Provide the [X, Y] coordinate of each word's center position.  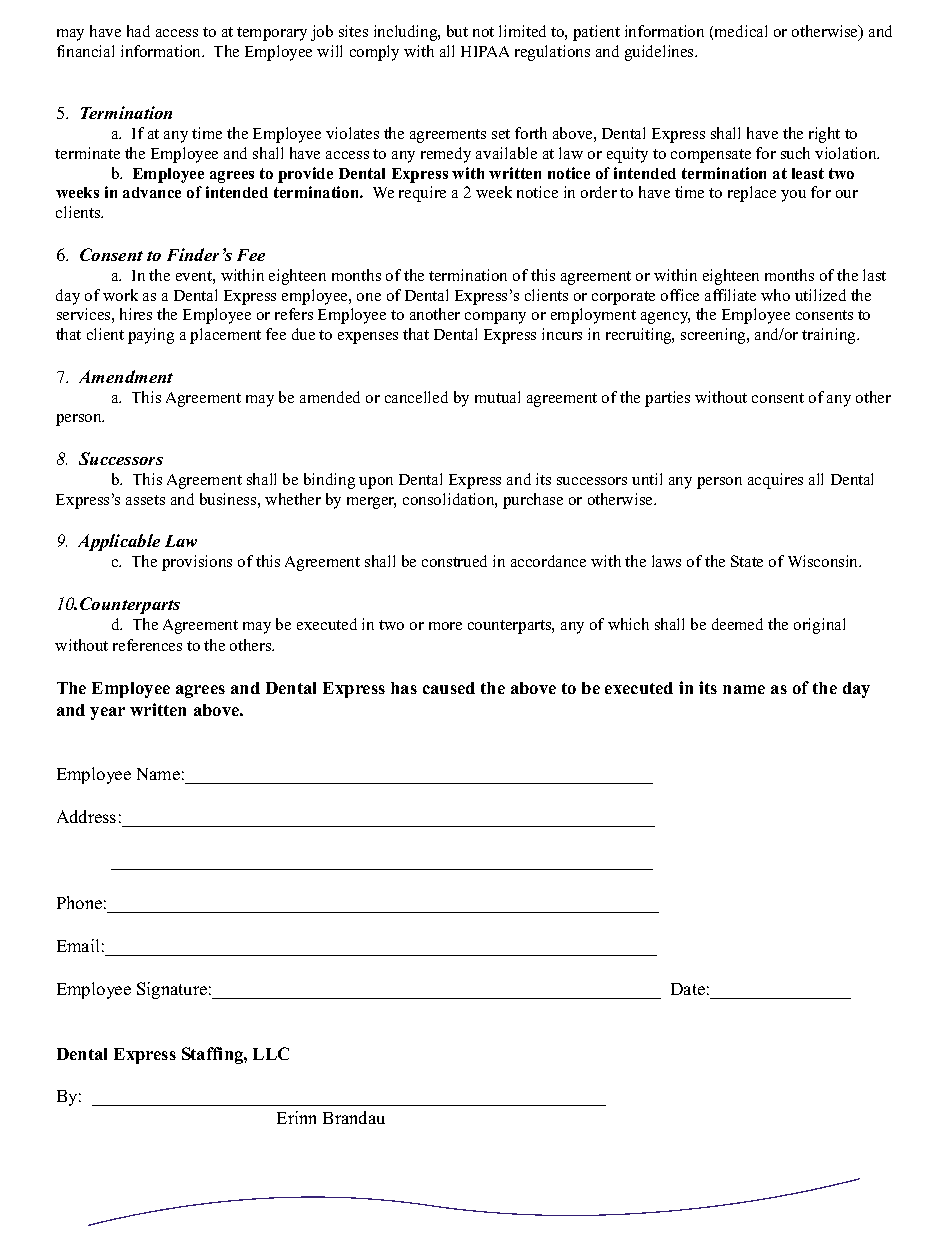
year [107, 713]
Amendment [126, 376]
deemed [737, 624]
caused [449, 688]
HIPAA [485, 51]
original [819, 626]
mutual [497, 397]
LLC [271, 1053]
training [830, 336]
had [138, 31]
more [445, 626]
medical [741, 31]
